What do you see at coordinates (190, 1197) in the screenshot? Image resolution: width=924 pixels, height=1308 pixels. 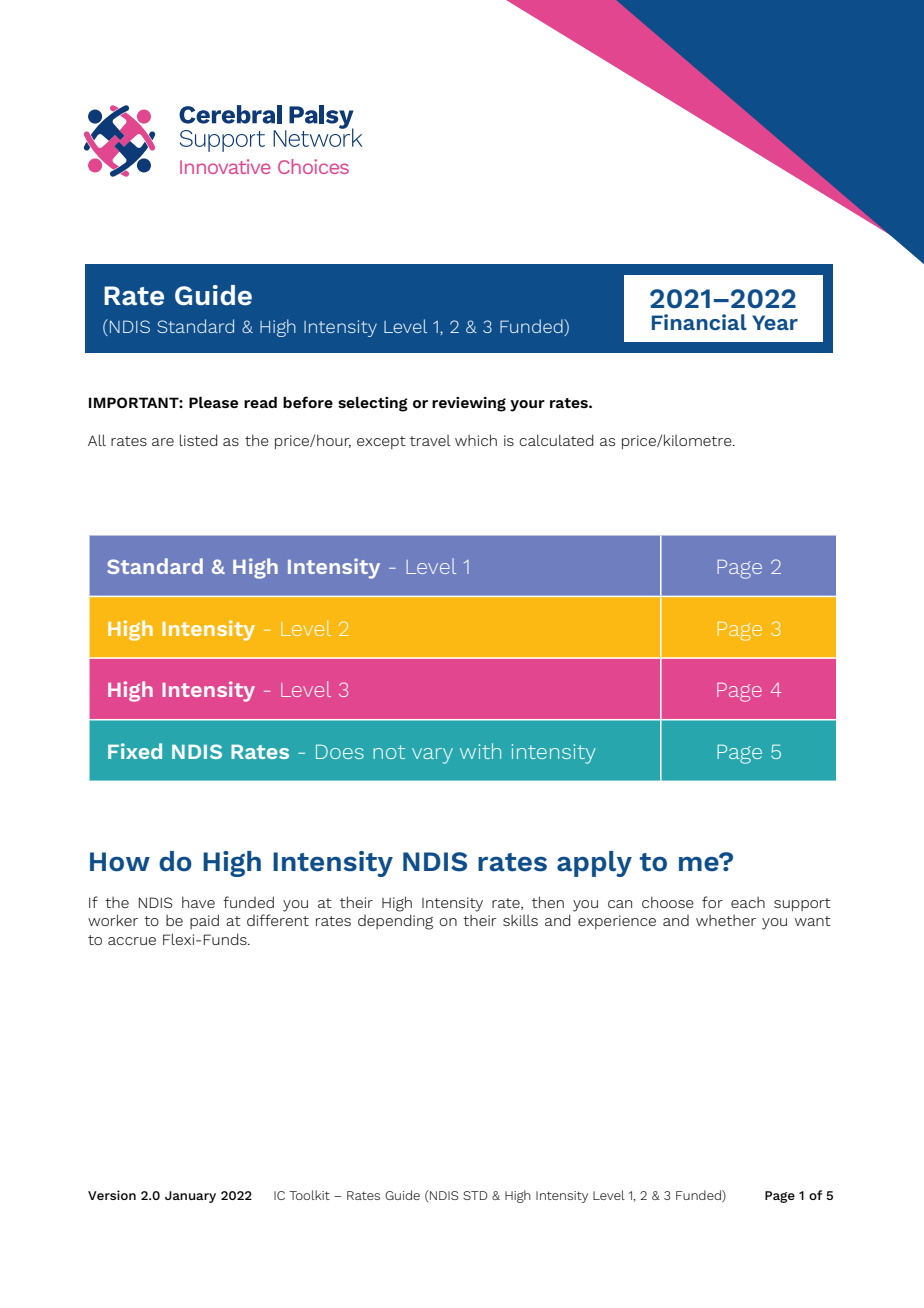 I see `January` at bounding box center [190, 1197].
